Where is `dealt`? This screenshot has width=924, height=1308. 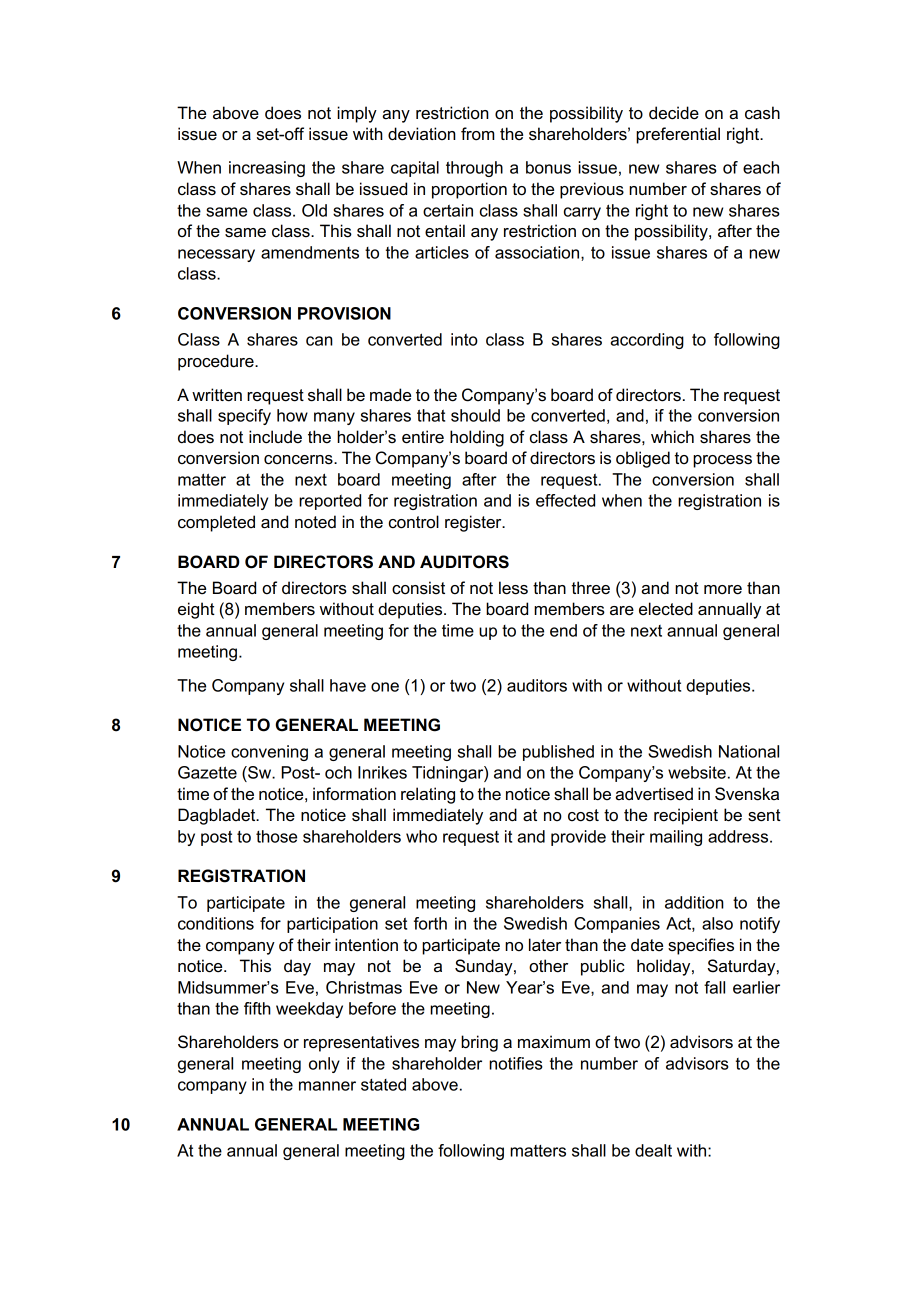 dealt is located at coordinates (653, 1150).
